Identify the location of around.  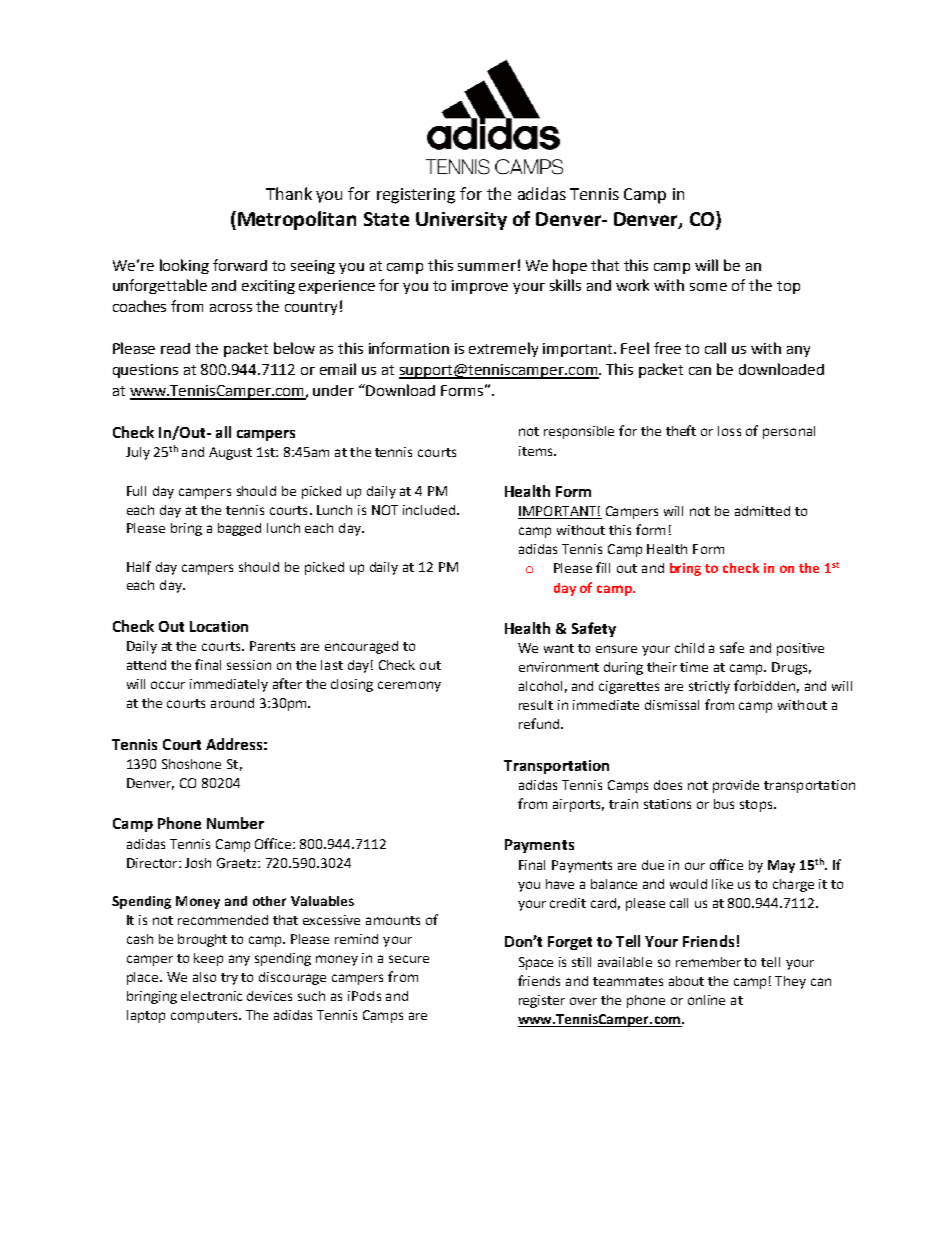
(232, 703).
